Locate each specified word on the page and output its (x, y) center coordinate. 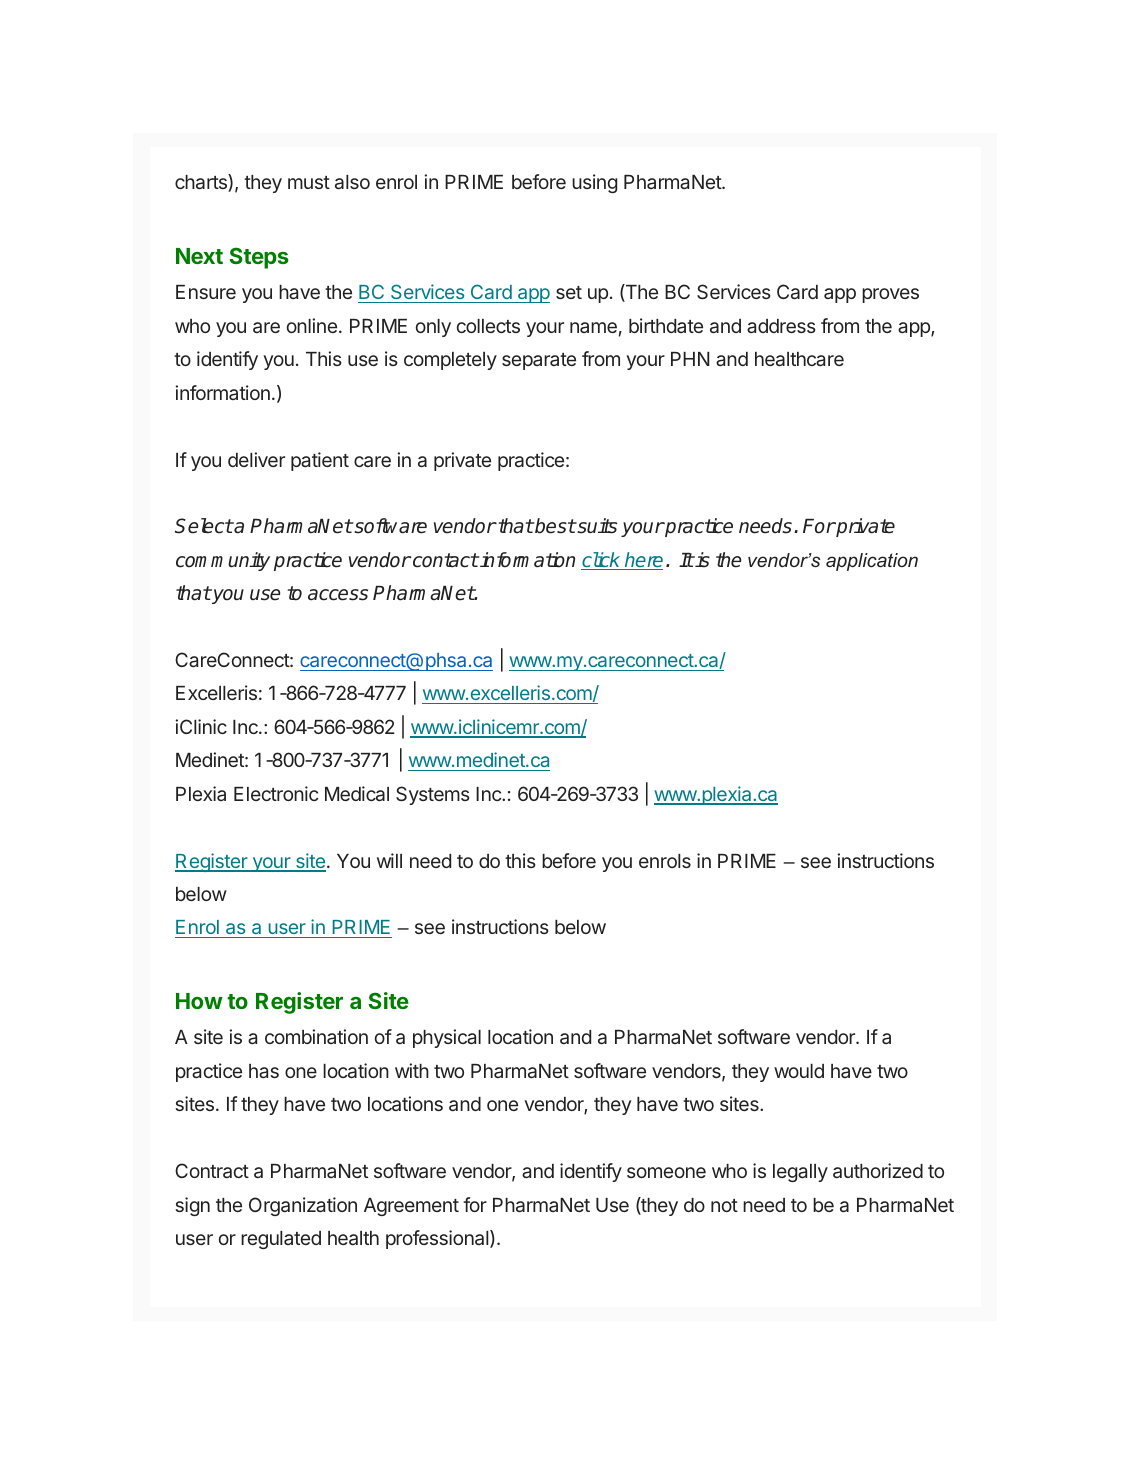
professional (438, 1239)
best (554, 526)
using (594, 183)
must (309, 182)
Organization (303, 1206)
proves (890, 295)
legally (800, 1173)
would (799, 1071)
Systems (433, 795)
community (223, 561)
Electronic (276, 793)
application (872, 562)
